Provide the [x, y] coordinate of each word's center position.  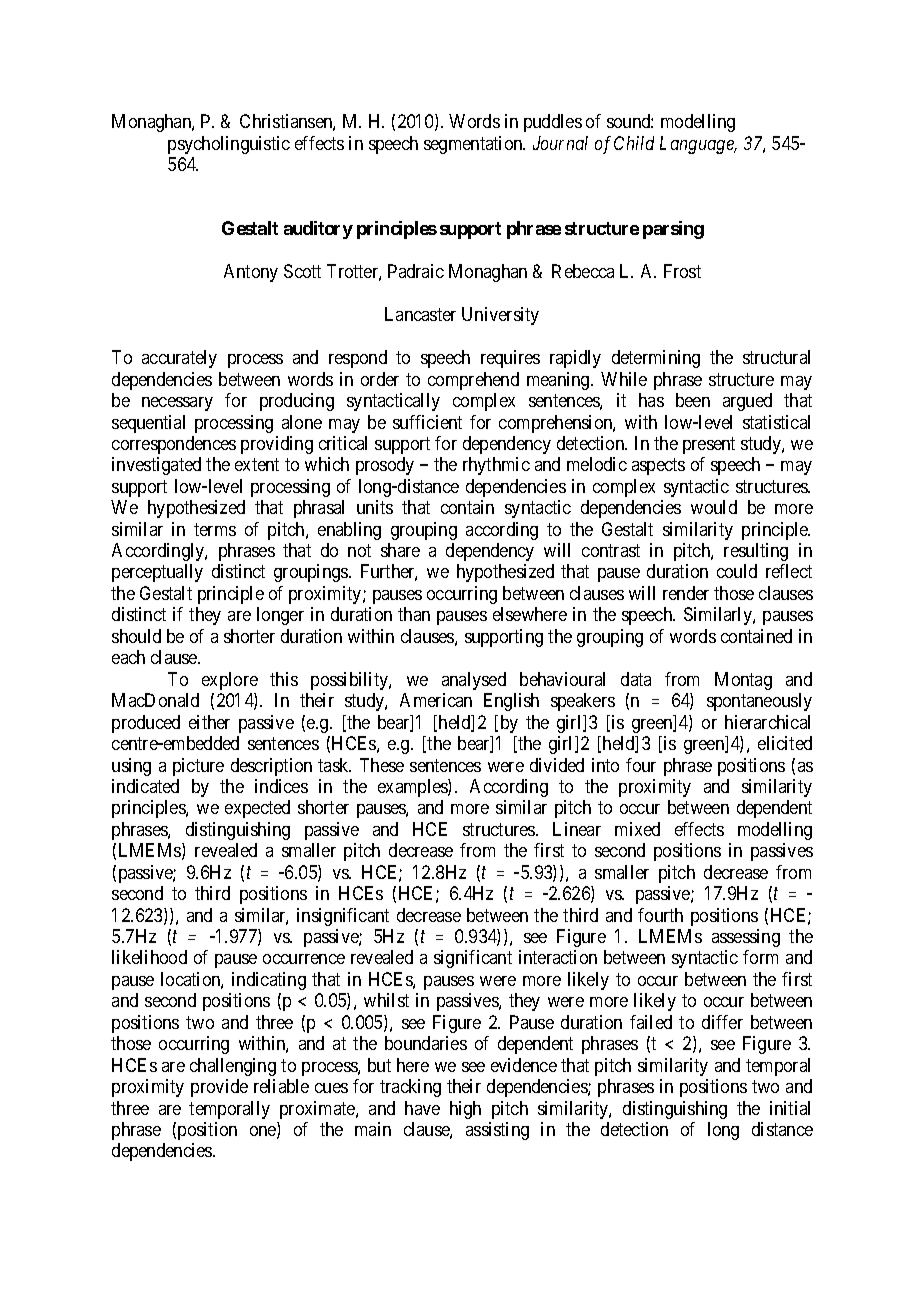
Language [698, 145]
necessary [177, 404]
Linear [577, 829]
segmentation [474, 145]
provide [219, 1088]
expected [257, 809]
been [693, 400]
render [686, 593]
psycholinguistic [229, 145]
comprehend [473, 381]
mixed [637, 829]
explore [230, 681]
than [414, 614]
